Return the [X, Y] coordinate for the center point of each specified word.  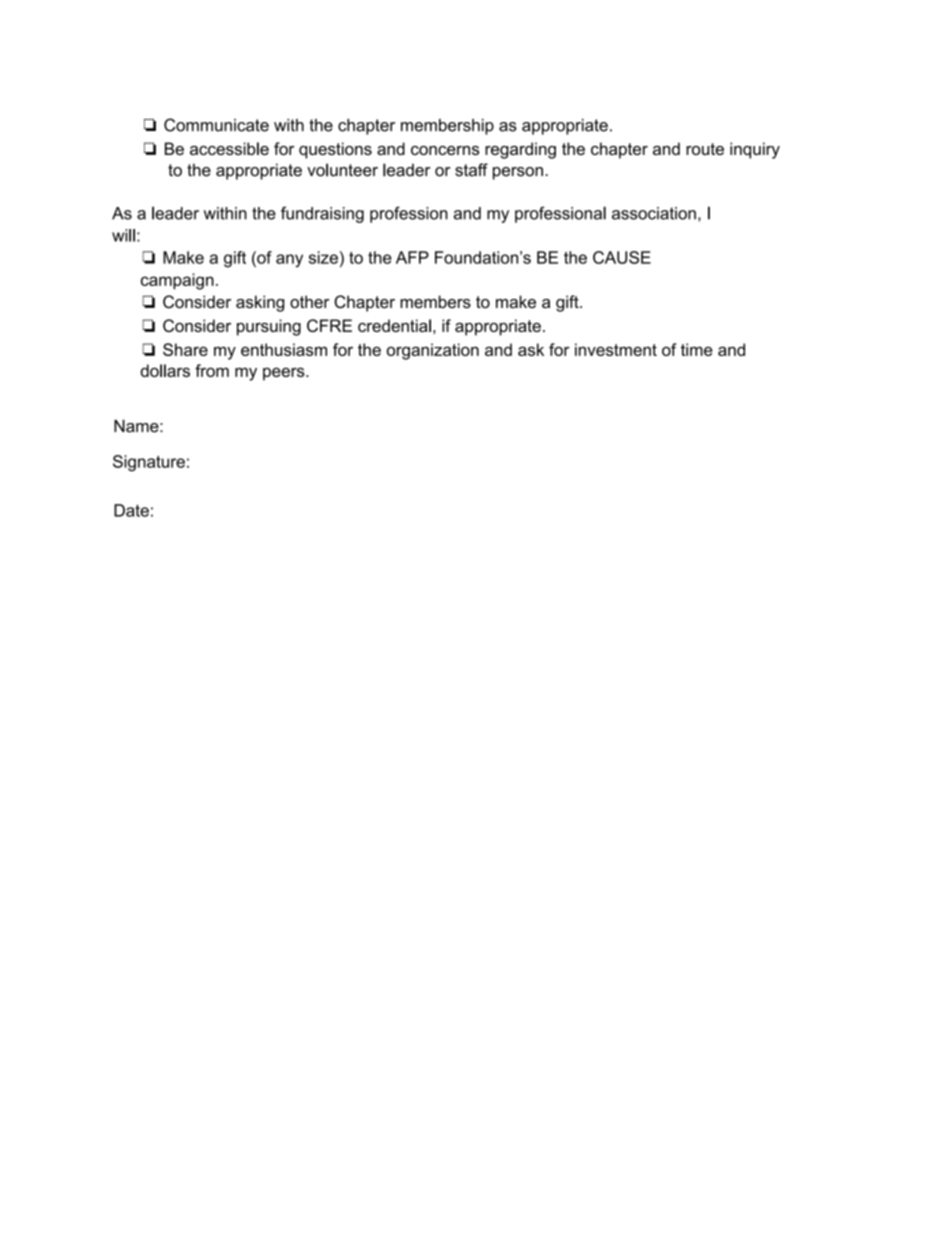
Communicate [216, 125]
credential [394, 325]
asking [260, 303]
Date [131, 510]
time [697, 349]
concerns [445, 150]
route [705, 149]
